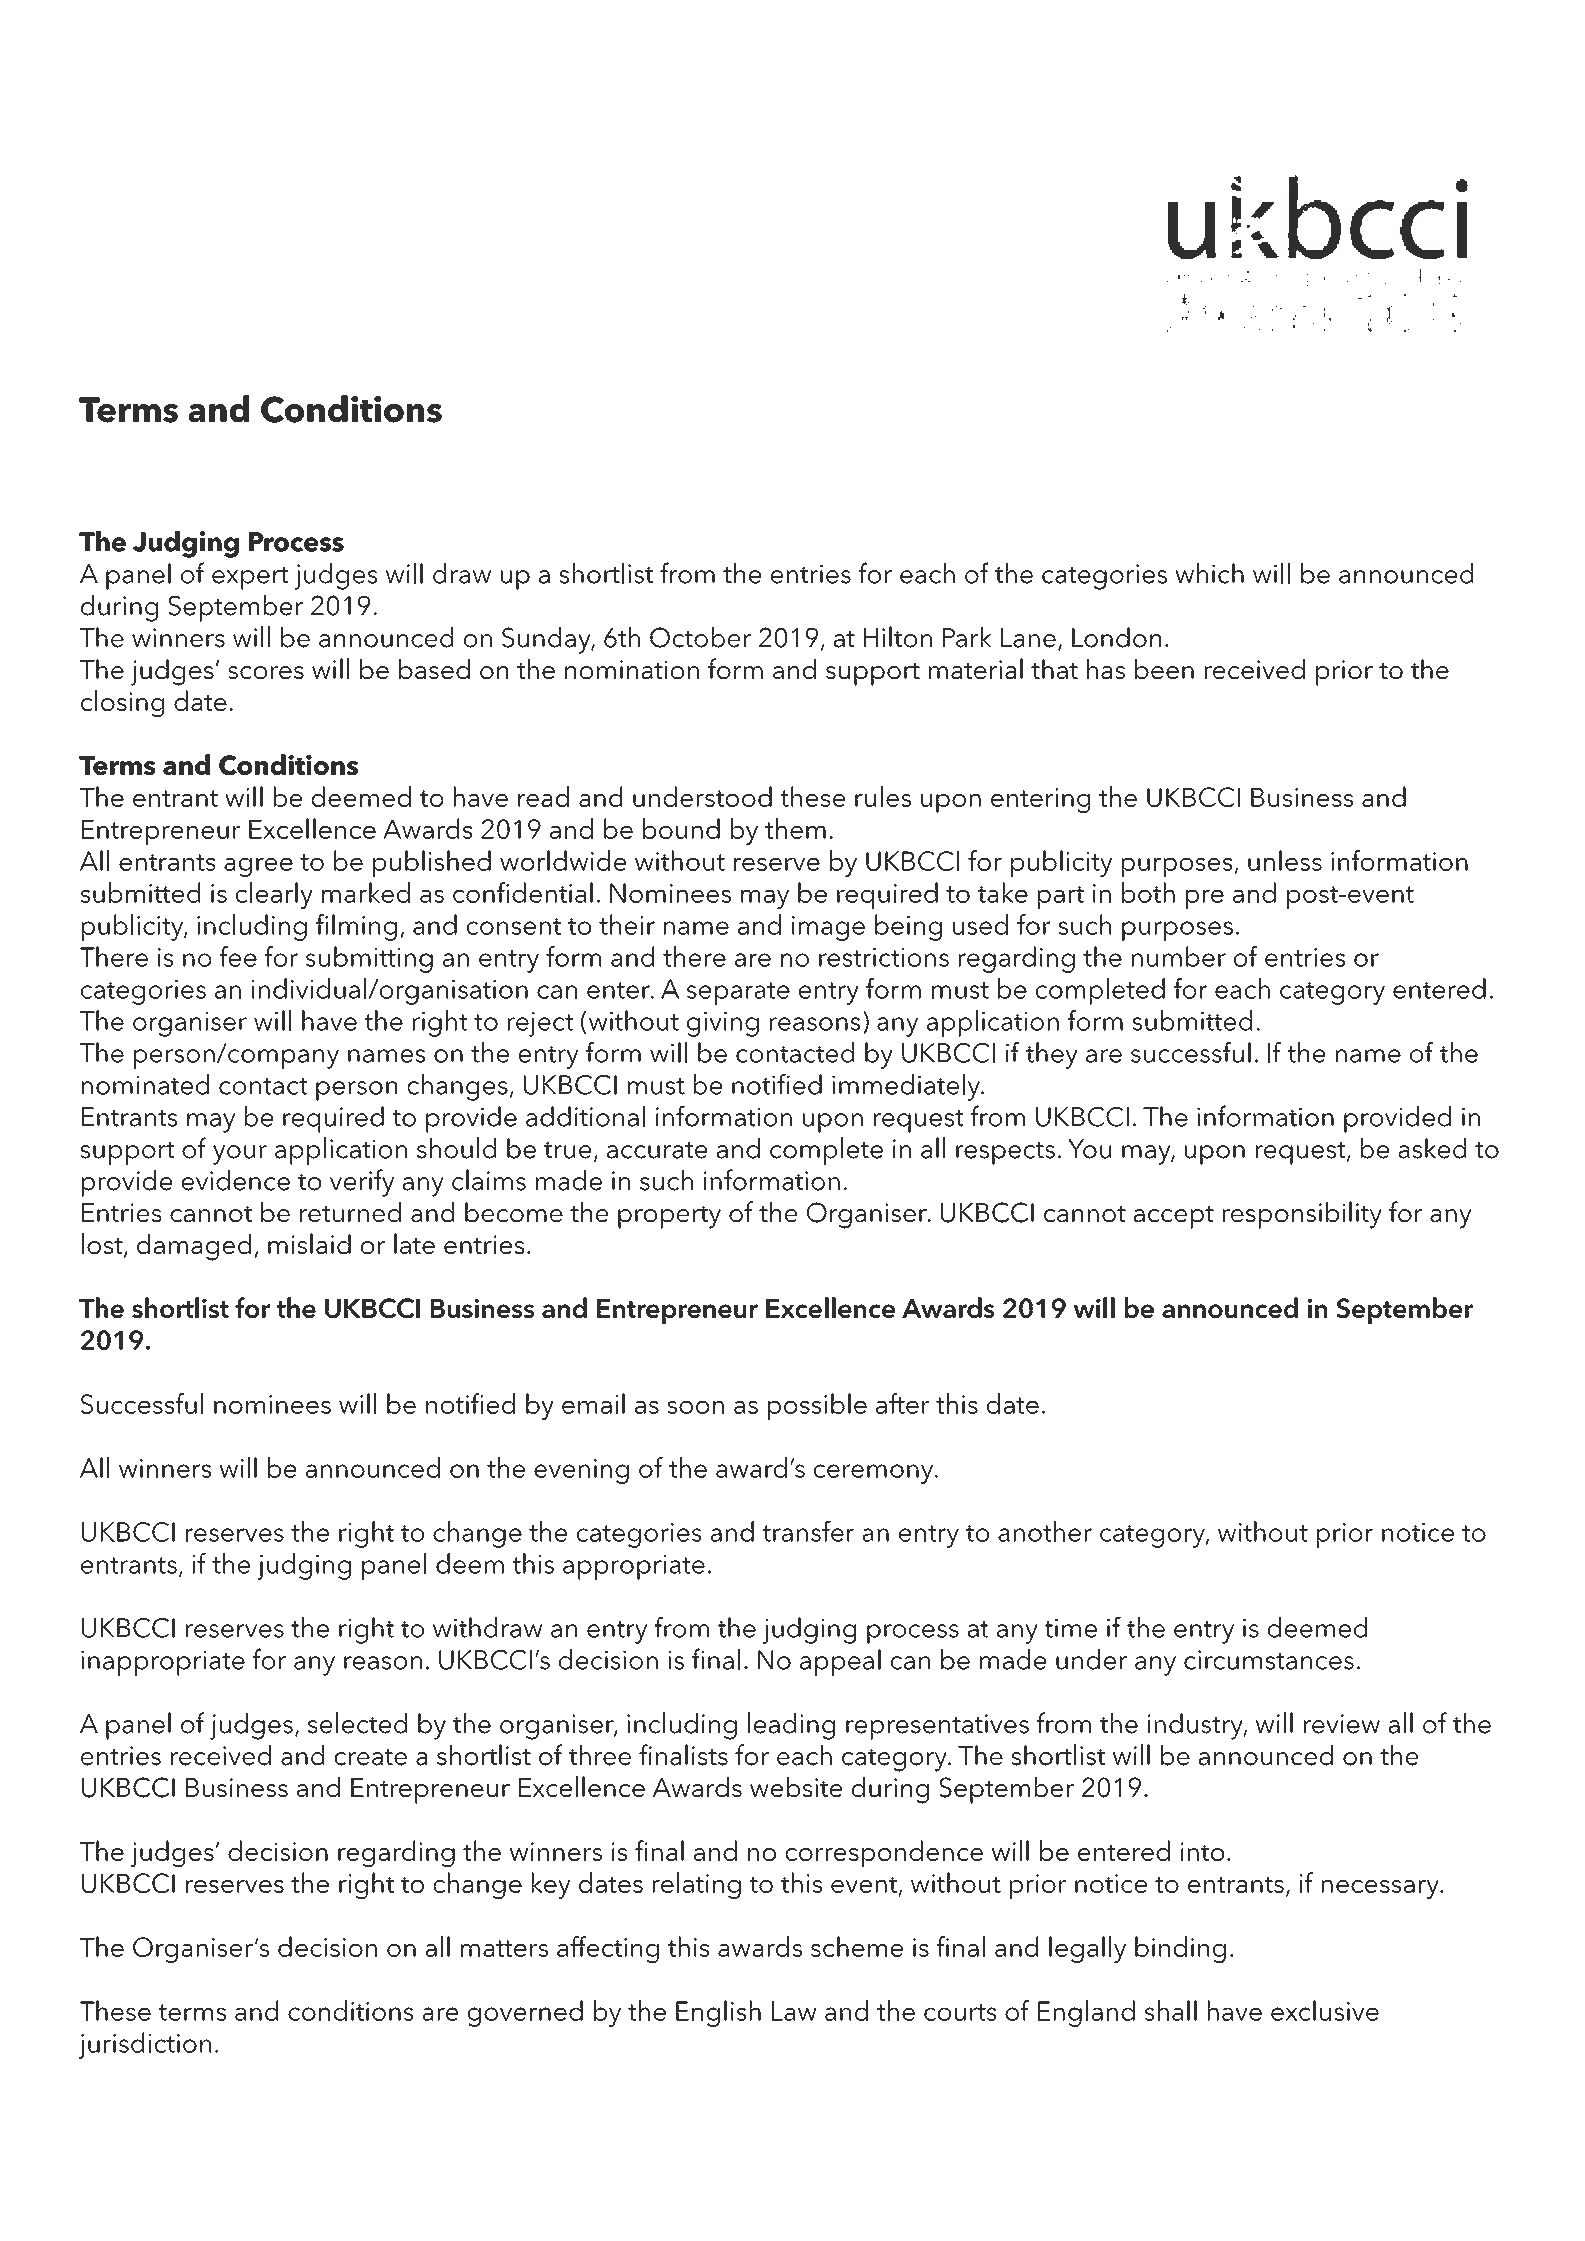  What do you see at coordinates (145, 1084) in the screenshot?
I see `nominated` at bounding box center [145, 1084].
